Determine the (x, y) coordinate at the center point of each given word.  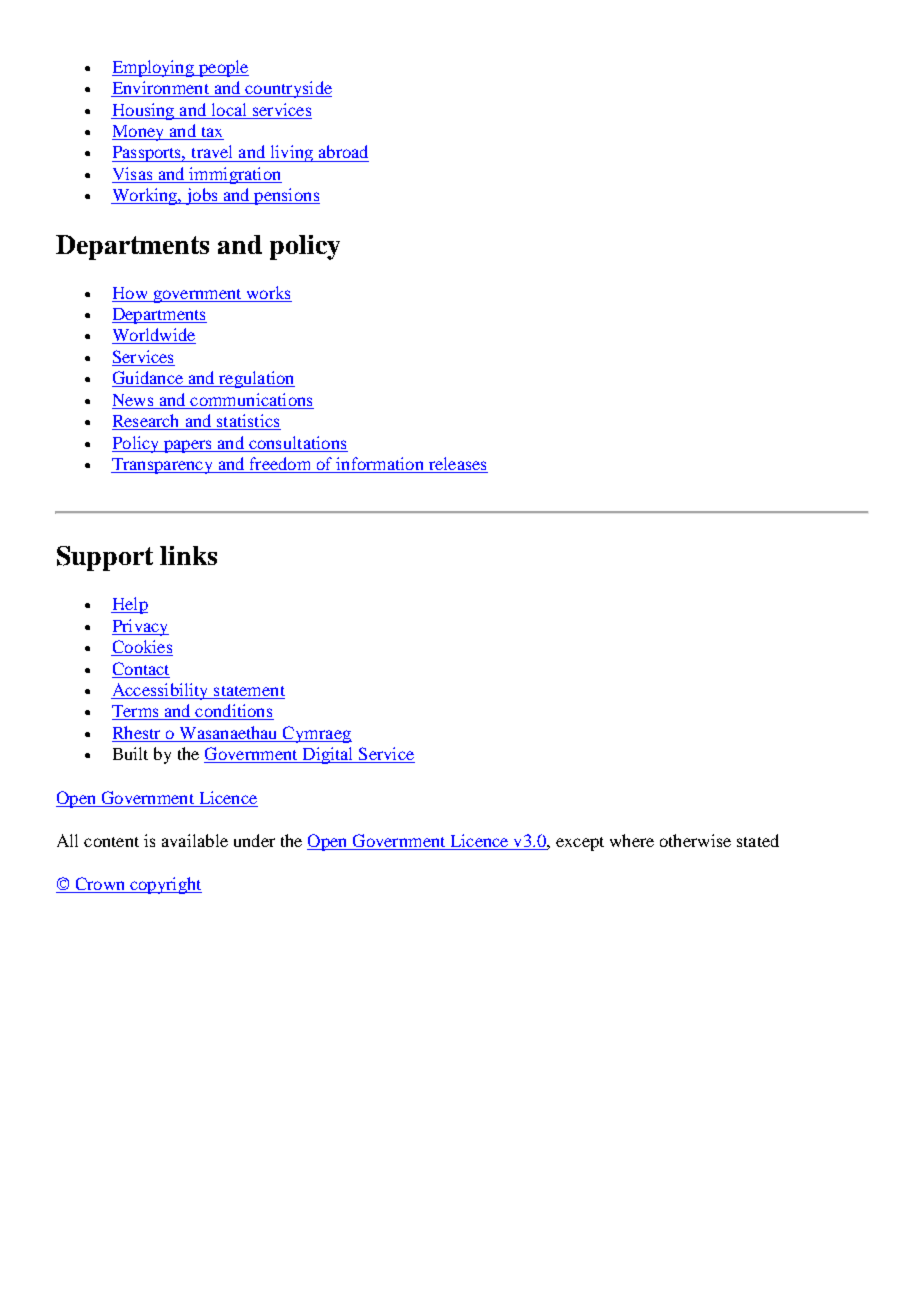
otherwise (695, 840)
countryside (287, 89)
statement (248, 692)
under (254, 840)
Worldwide (154, 336)
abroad (343, 151)
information (380, 465)
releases (457, 465)
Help (129, 605)
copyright (165, 885)
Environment (161, 89)
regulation (256, 379)
